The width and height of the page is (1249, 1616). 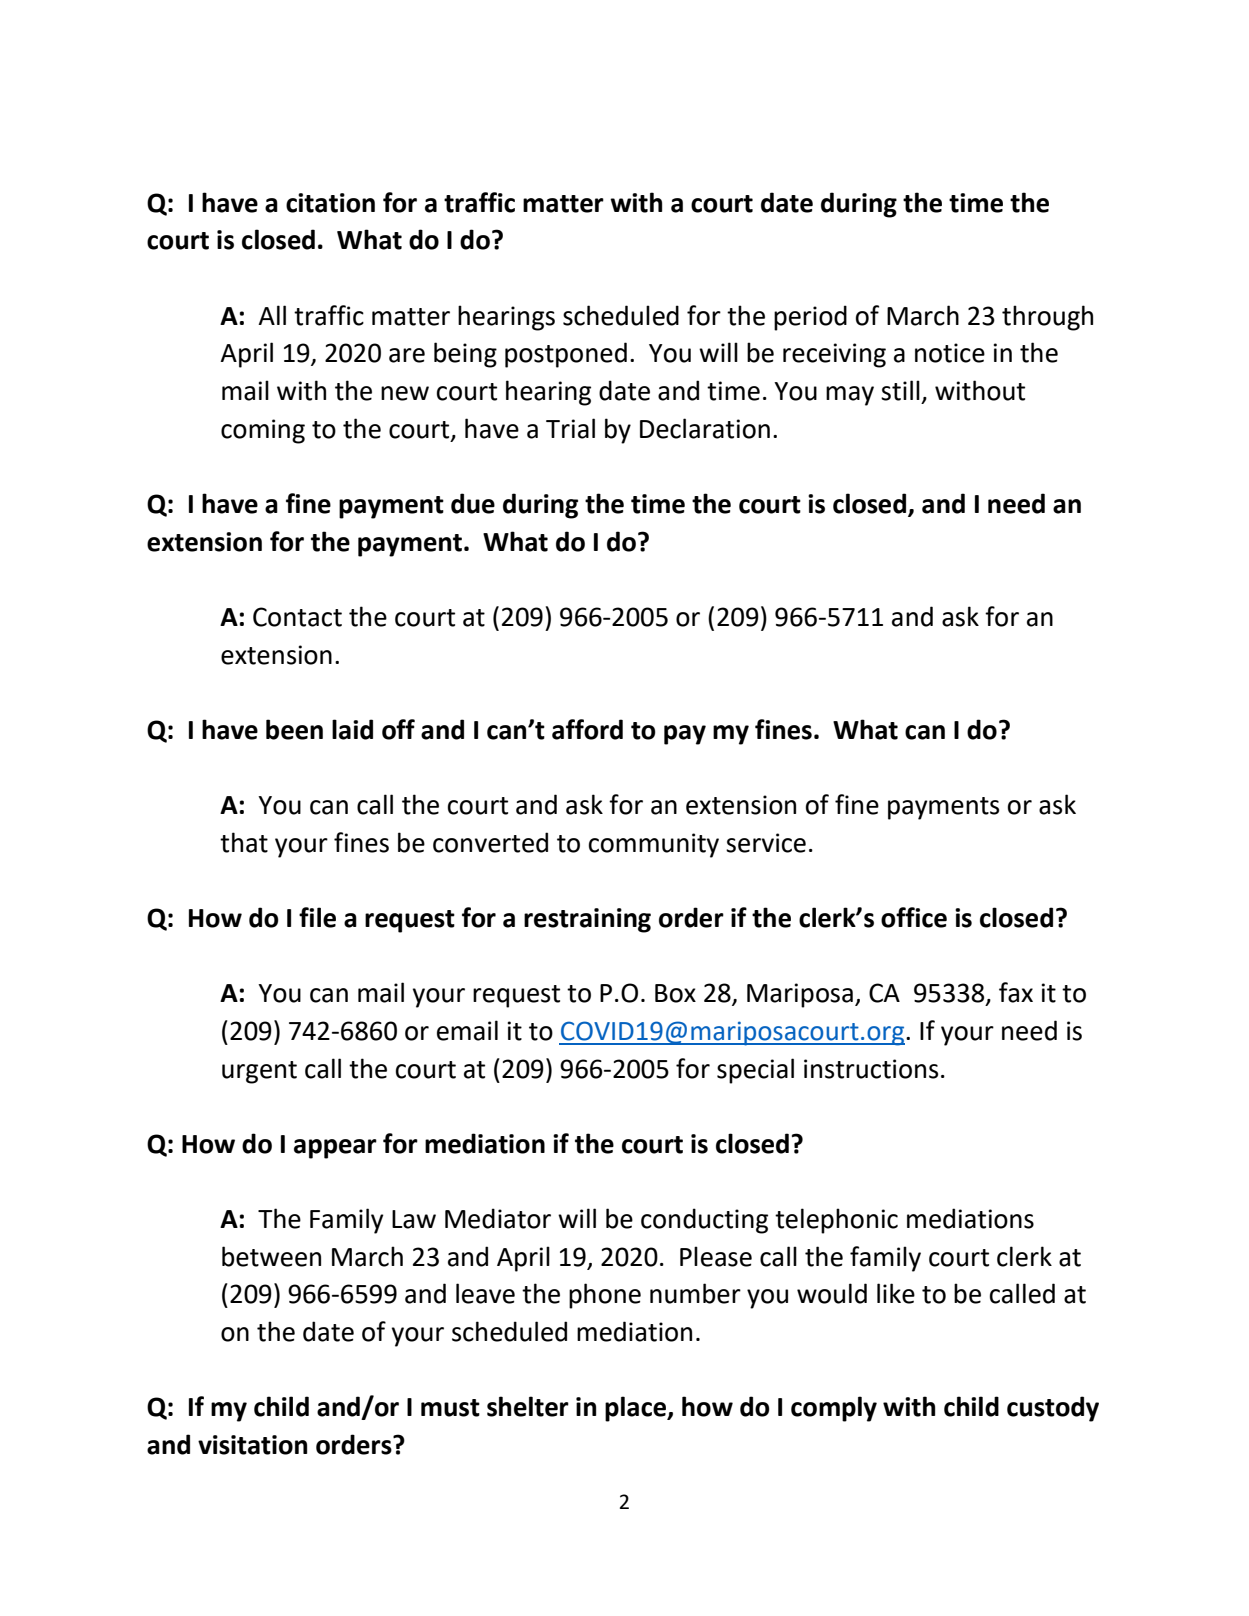 What do you see at coordinates (1047, 318) in the page?
I see `through` at bounding box center [1047, 318].
